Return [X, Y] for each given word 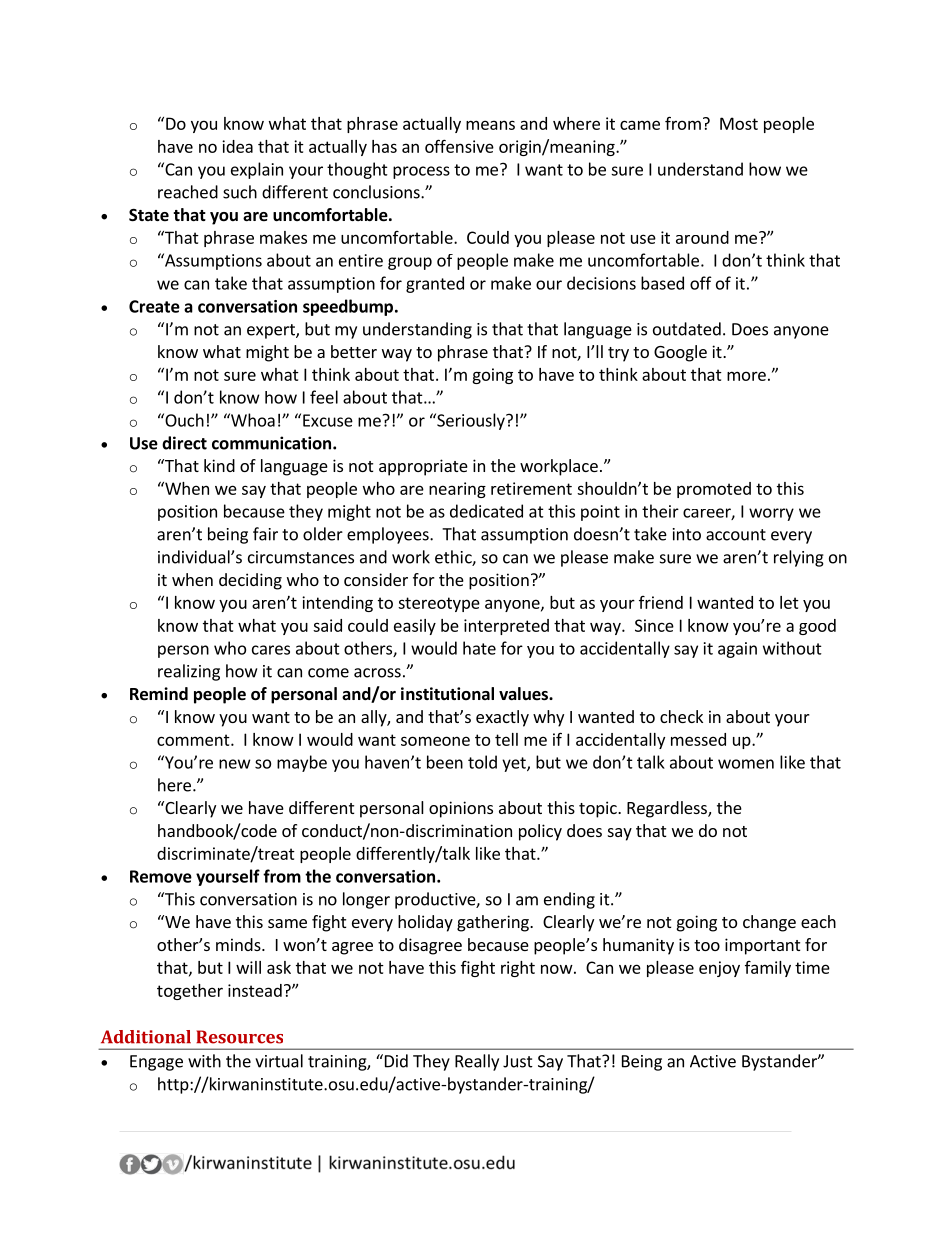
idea [237, 146]
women [746, 764]
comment [194, 740]
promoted [714, 490]
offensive [459, 146]
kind [219, 465]
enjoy [719, 969]
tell [506, 739]
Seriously [471, 421]
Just [518, 1061]
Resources [239, 1037]
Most [739, 123]
